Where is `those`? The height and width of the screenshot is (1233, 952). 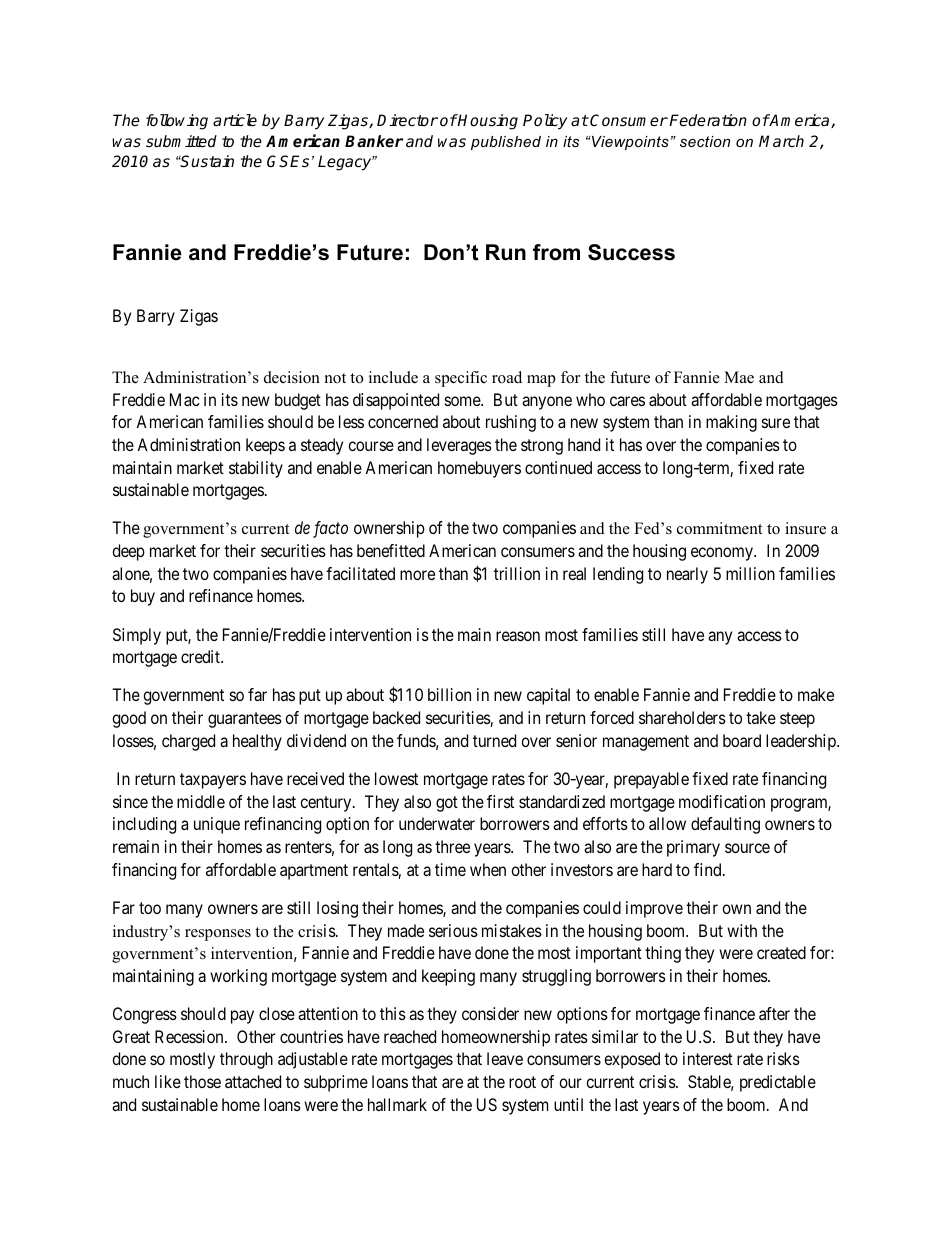
those is located at coordinates (202, 1081).
